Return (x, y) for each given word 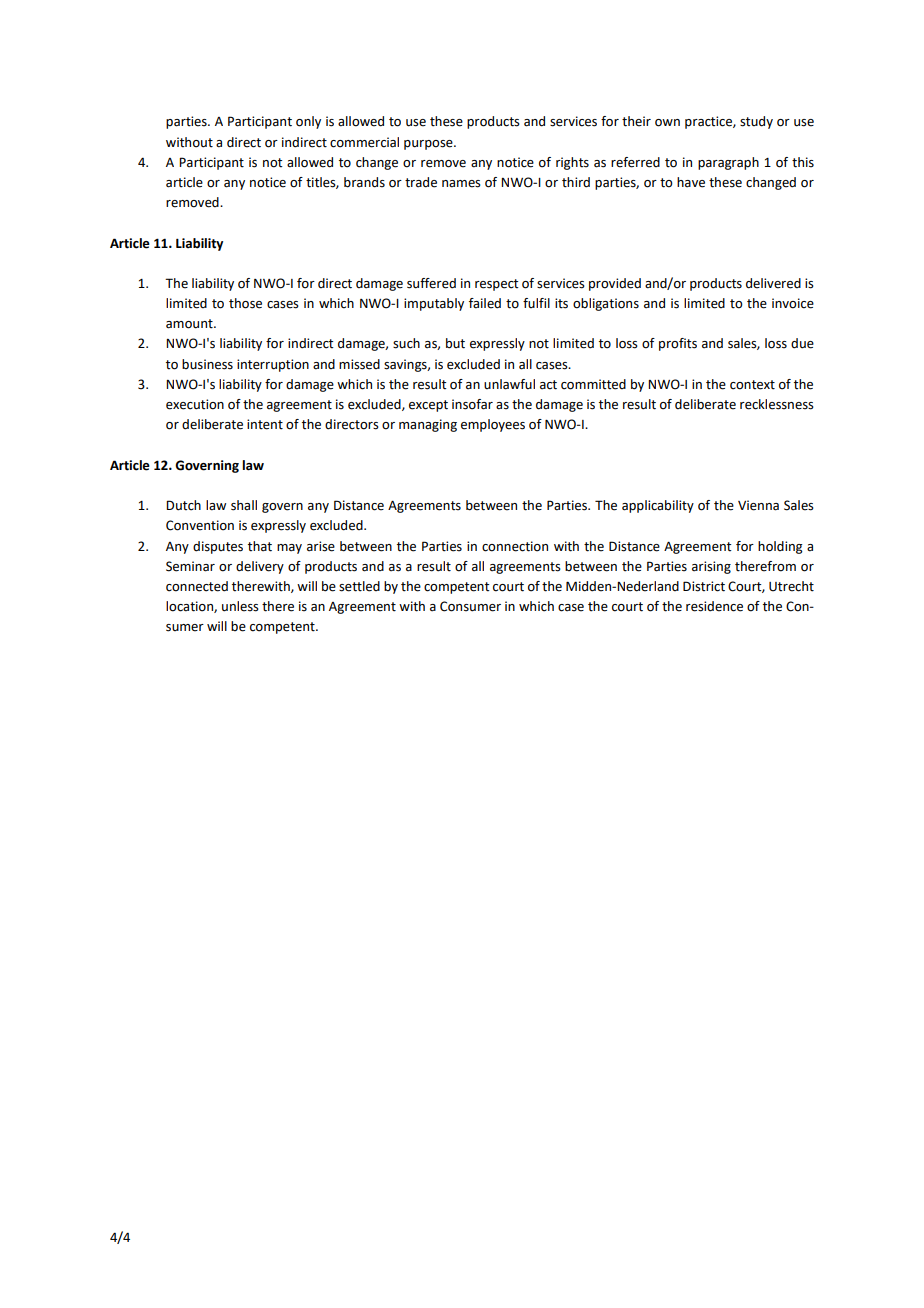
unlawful (509, 384)
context (752, 385)
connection (515, 546)
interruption (273, 365)
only (308, 122)
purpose (429, 145)
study (756, 122)
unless (240, 606)
